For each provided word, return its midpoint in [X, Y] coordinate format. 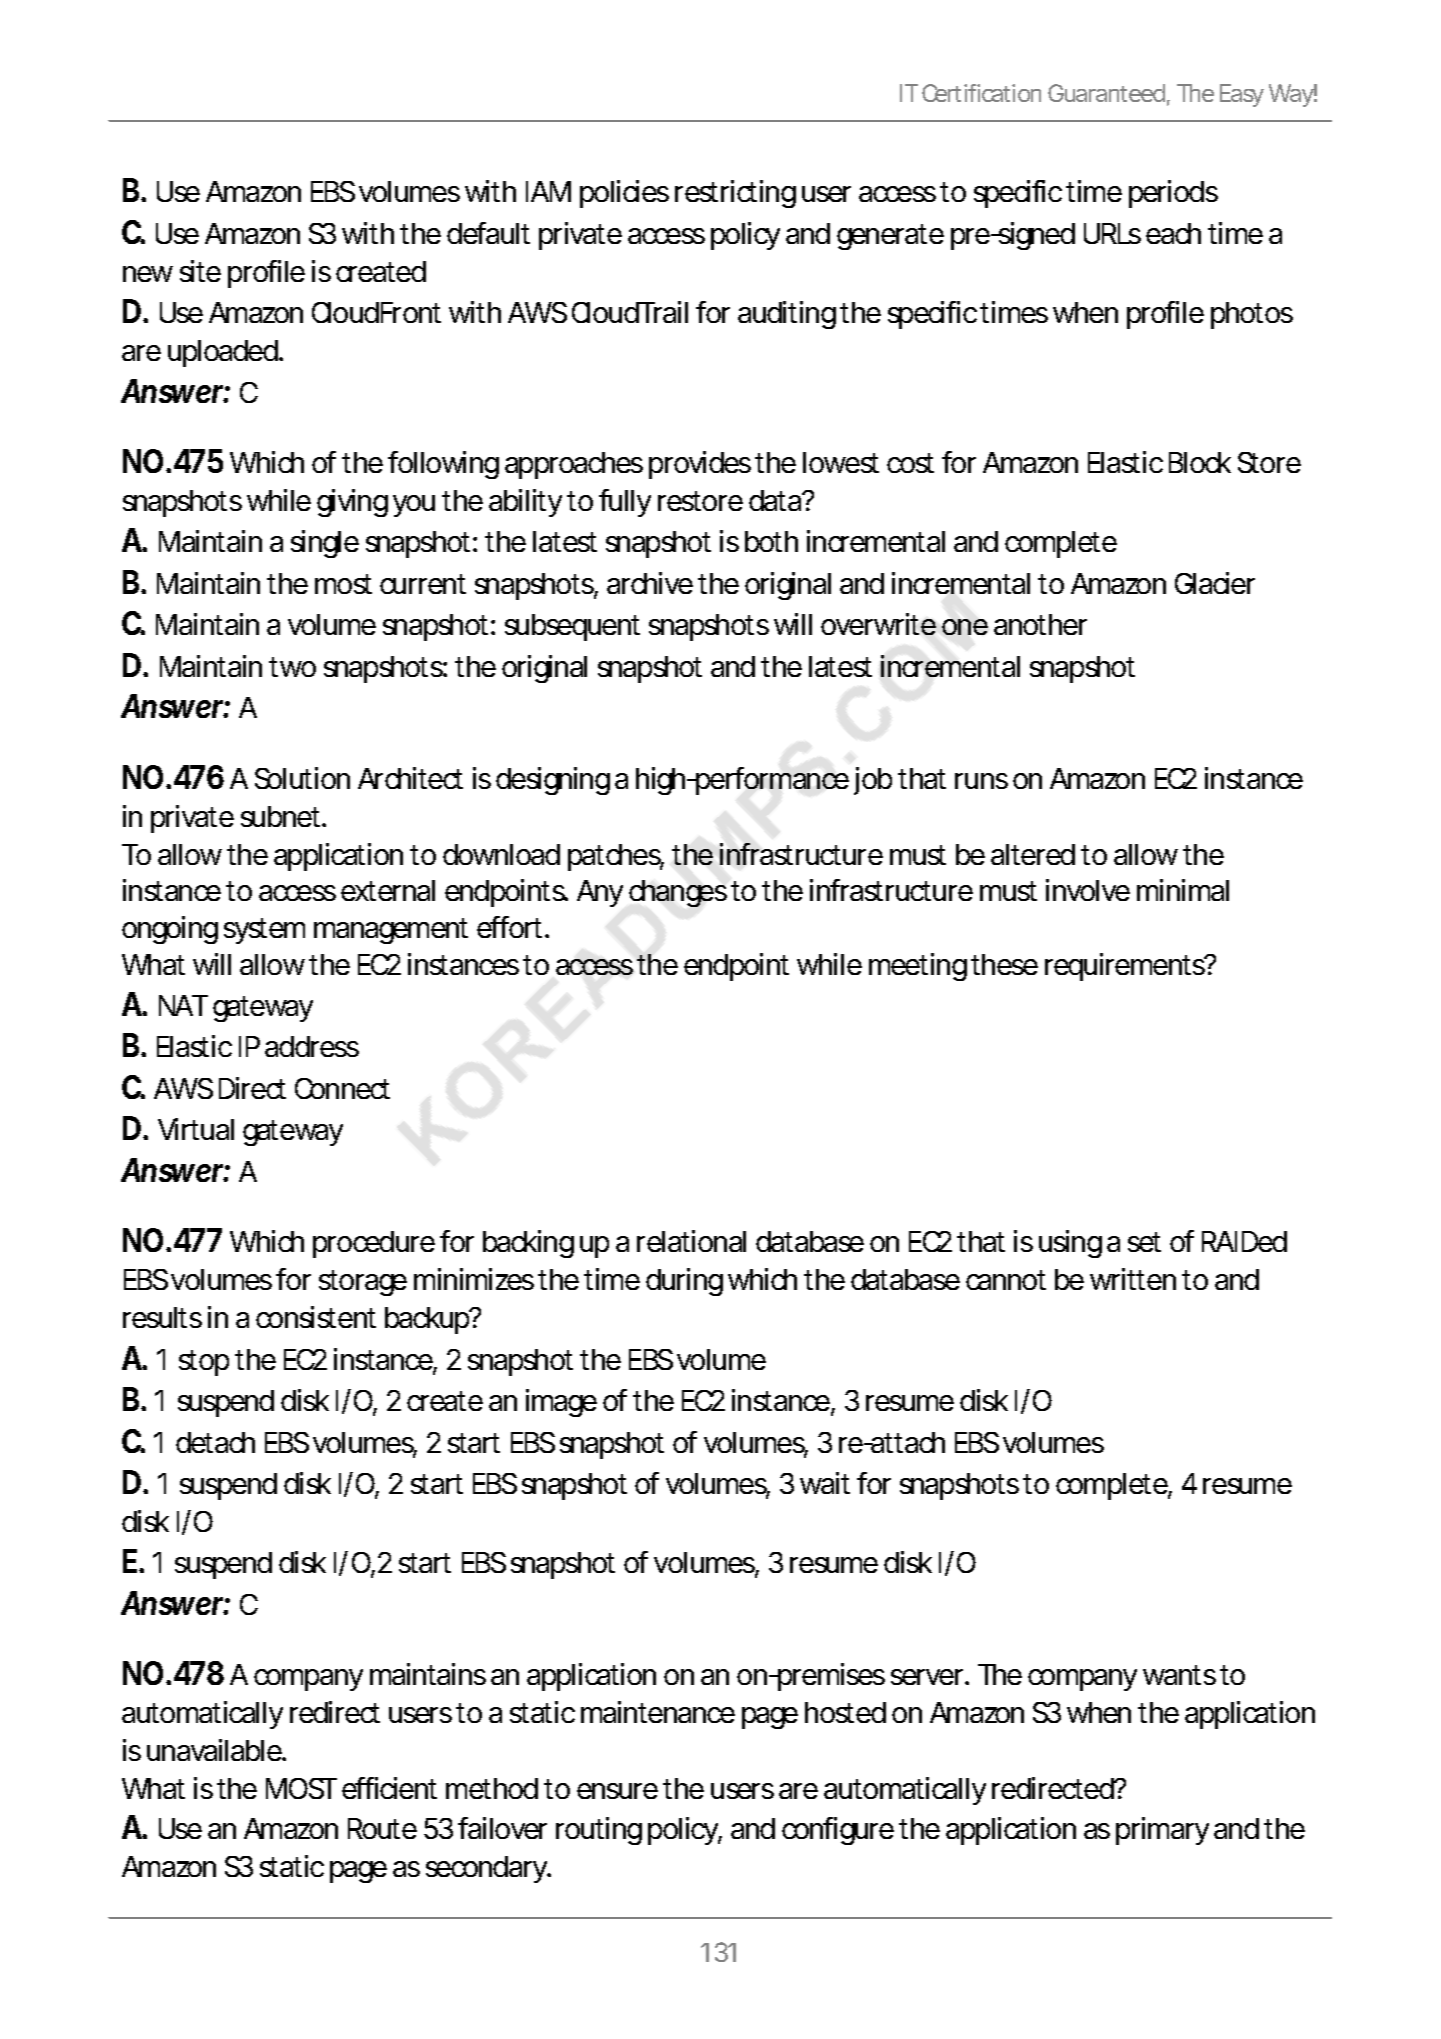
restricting [735, 194]
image [561, 1403]
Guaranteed [1106, 93]
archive [650, 583]
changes [678, 893]
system [264, 931]
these [1004, 964]
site [200, 271]
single [325, 544]
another [1040, 624]
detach [215, 1442]
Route [382, 1828]
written [1133, 1279]
